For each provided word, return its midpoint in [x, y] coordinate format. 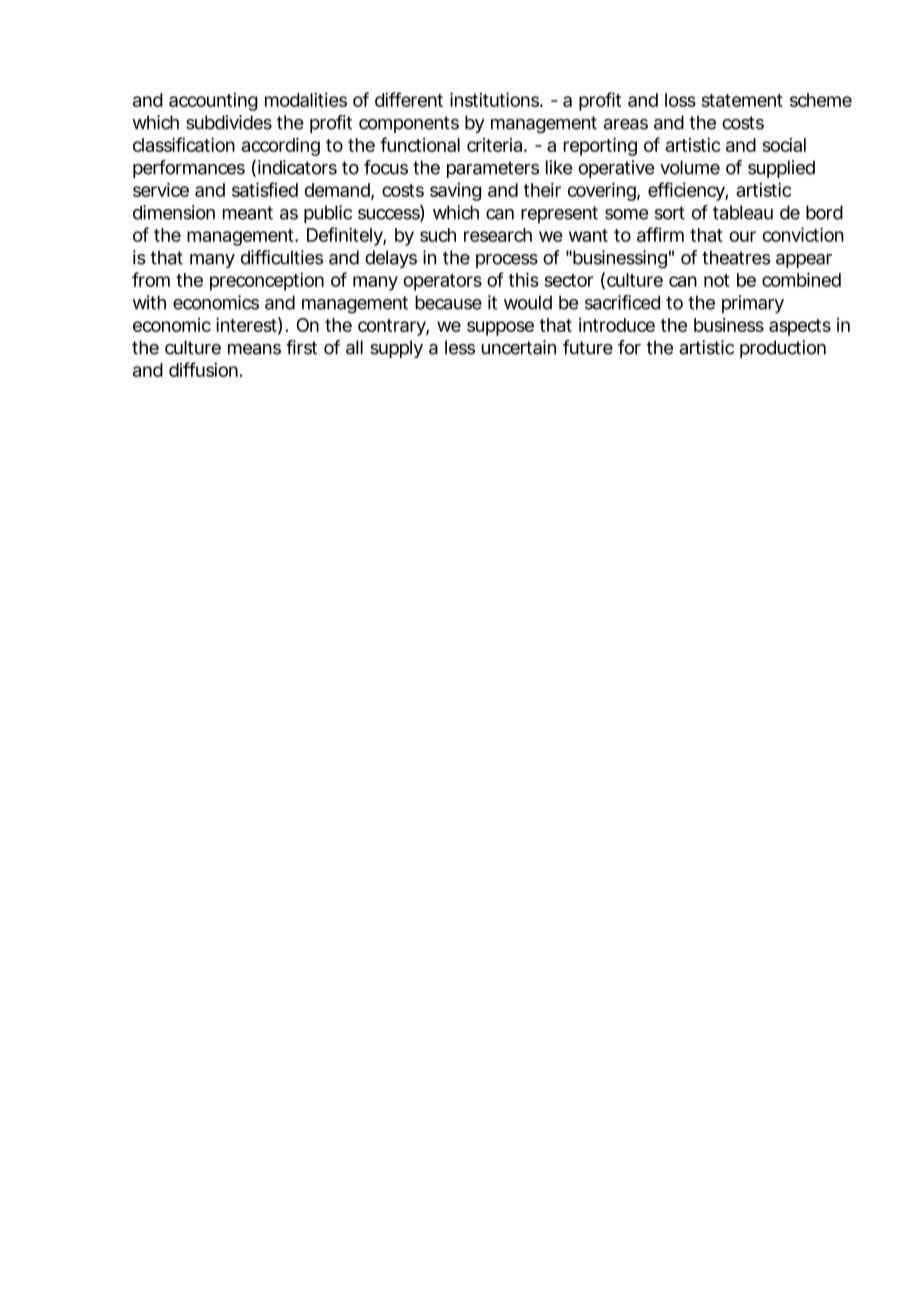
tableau [743, 212]
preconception [267, 281]
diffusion [203, 369]
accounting [213, 102]
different [409, 99]
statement [742, 100]
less [460, 347]
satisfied [265, 189]
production [783, 349]
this [523, 279]
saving [455, 192]
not [716, 280]
